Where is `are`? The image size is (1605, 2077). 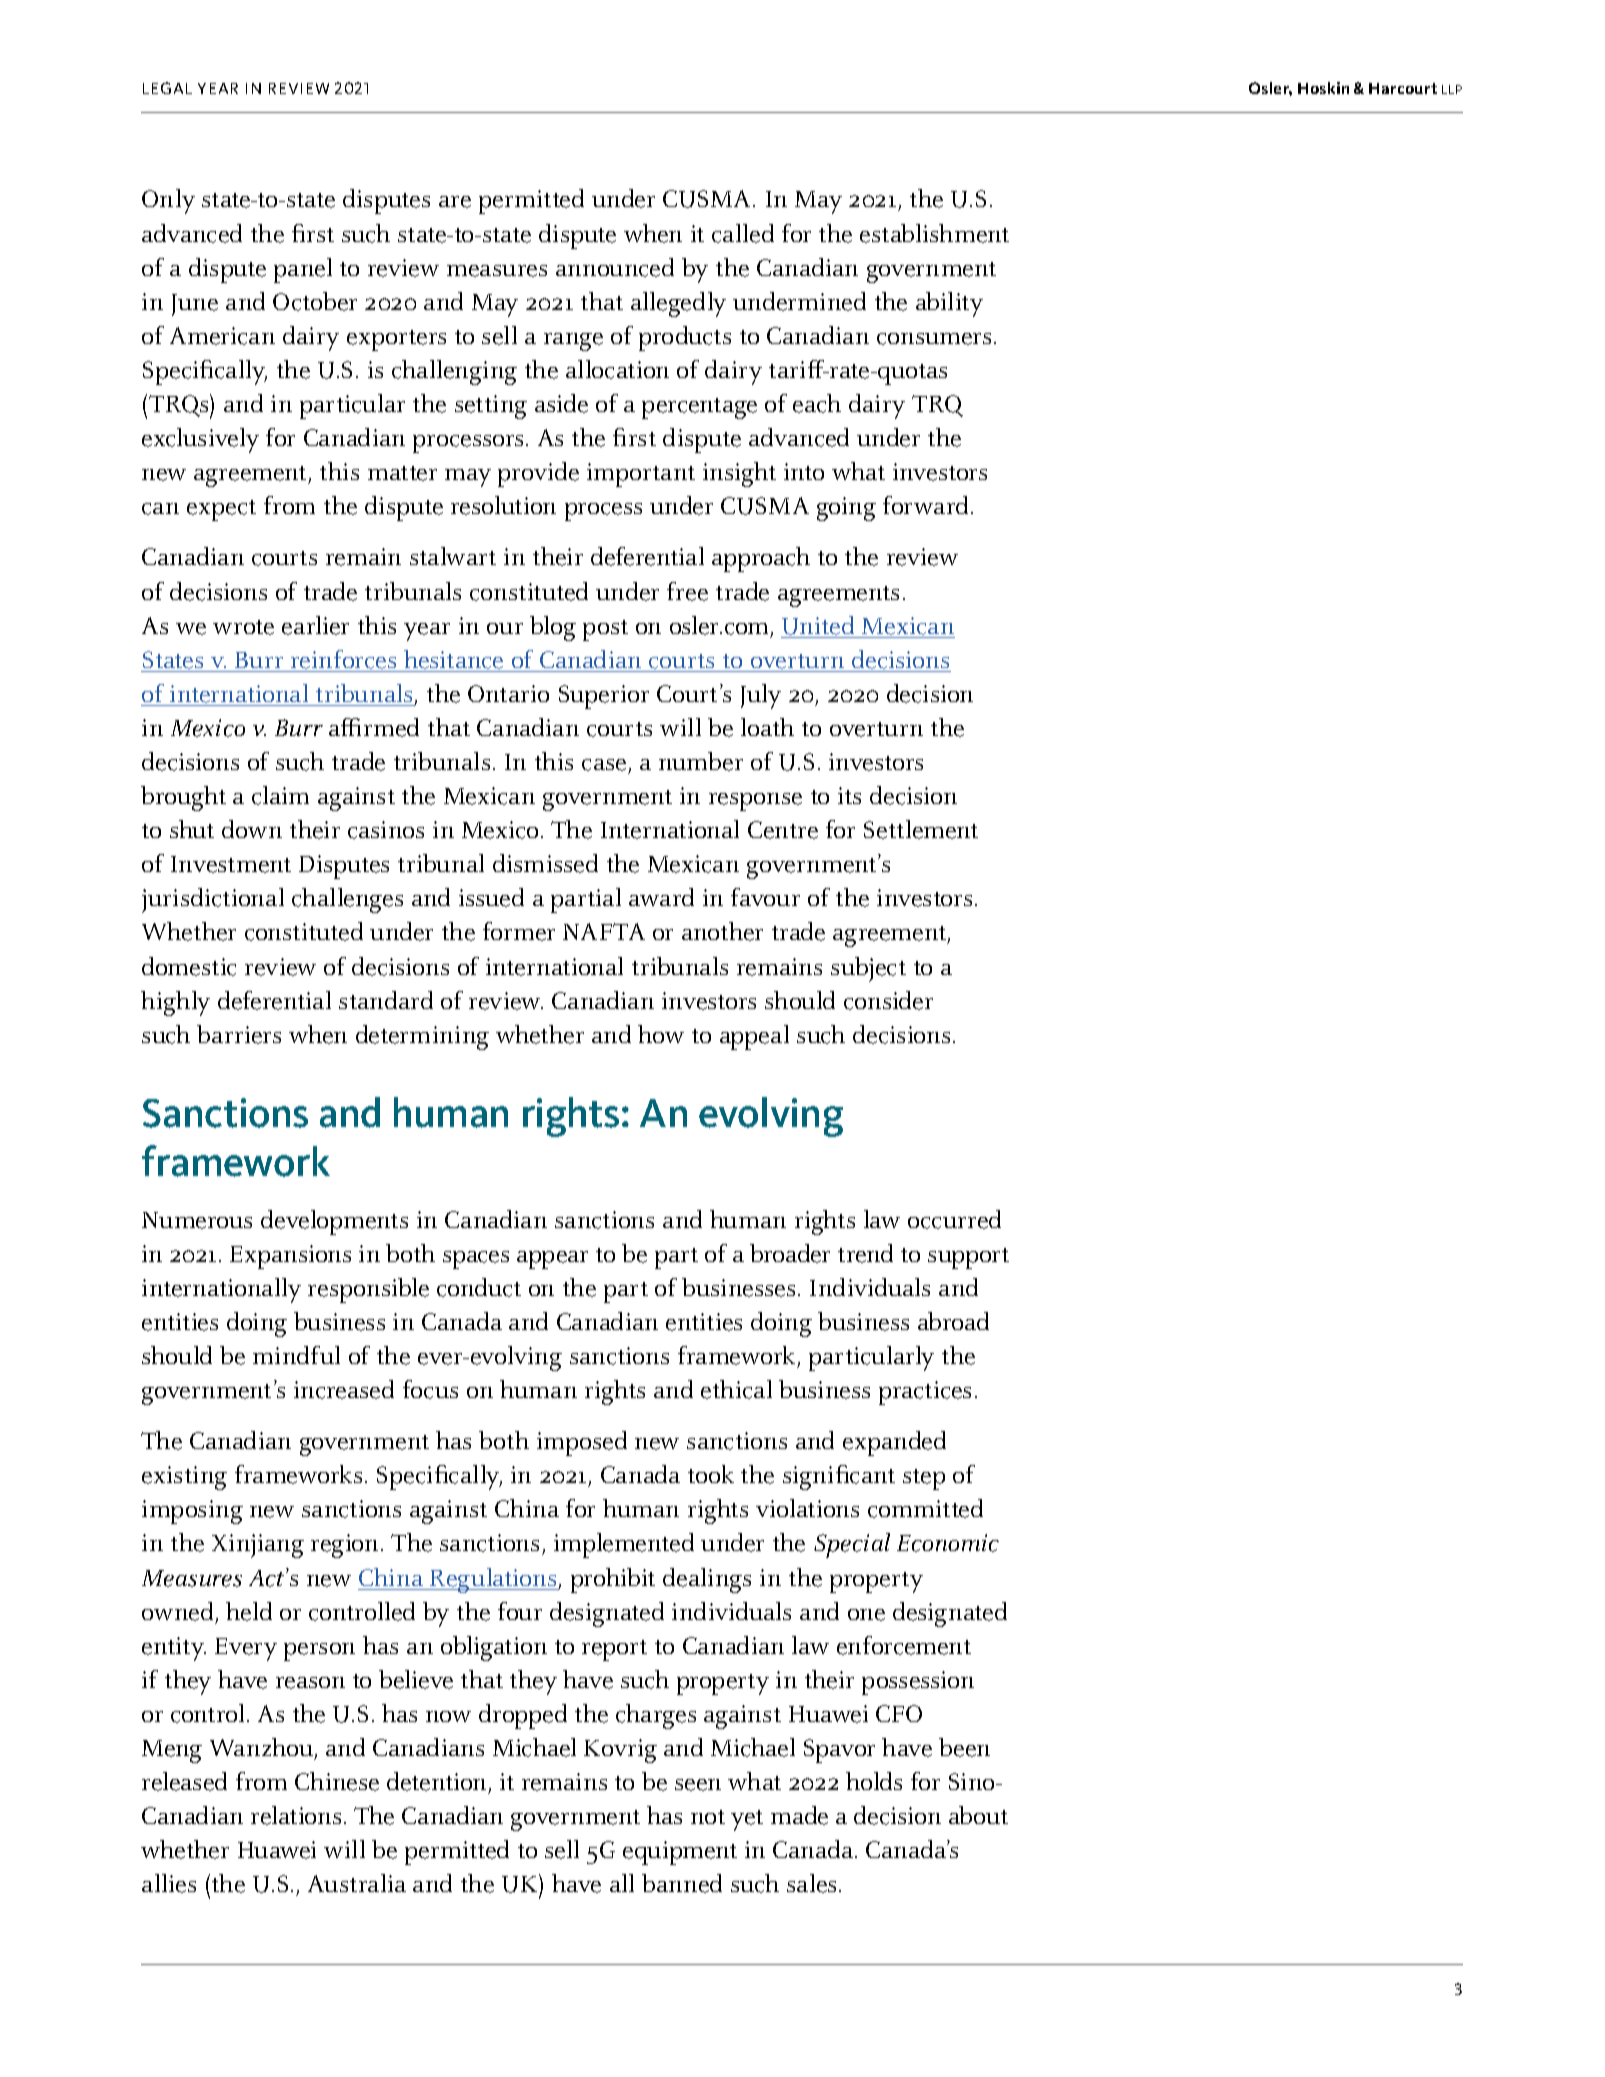 are is located at coordinates (455, 202).
